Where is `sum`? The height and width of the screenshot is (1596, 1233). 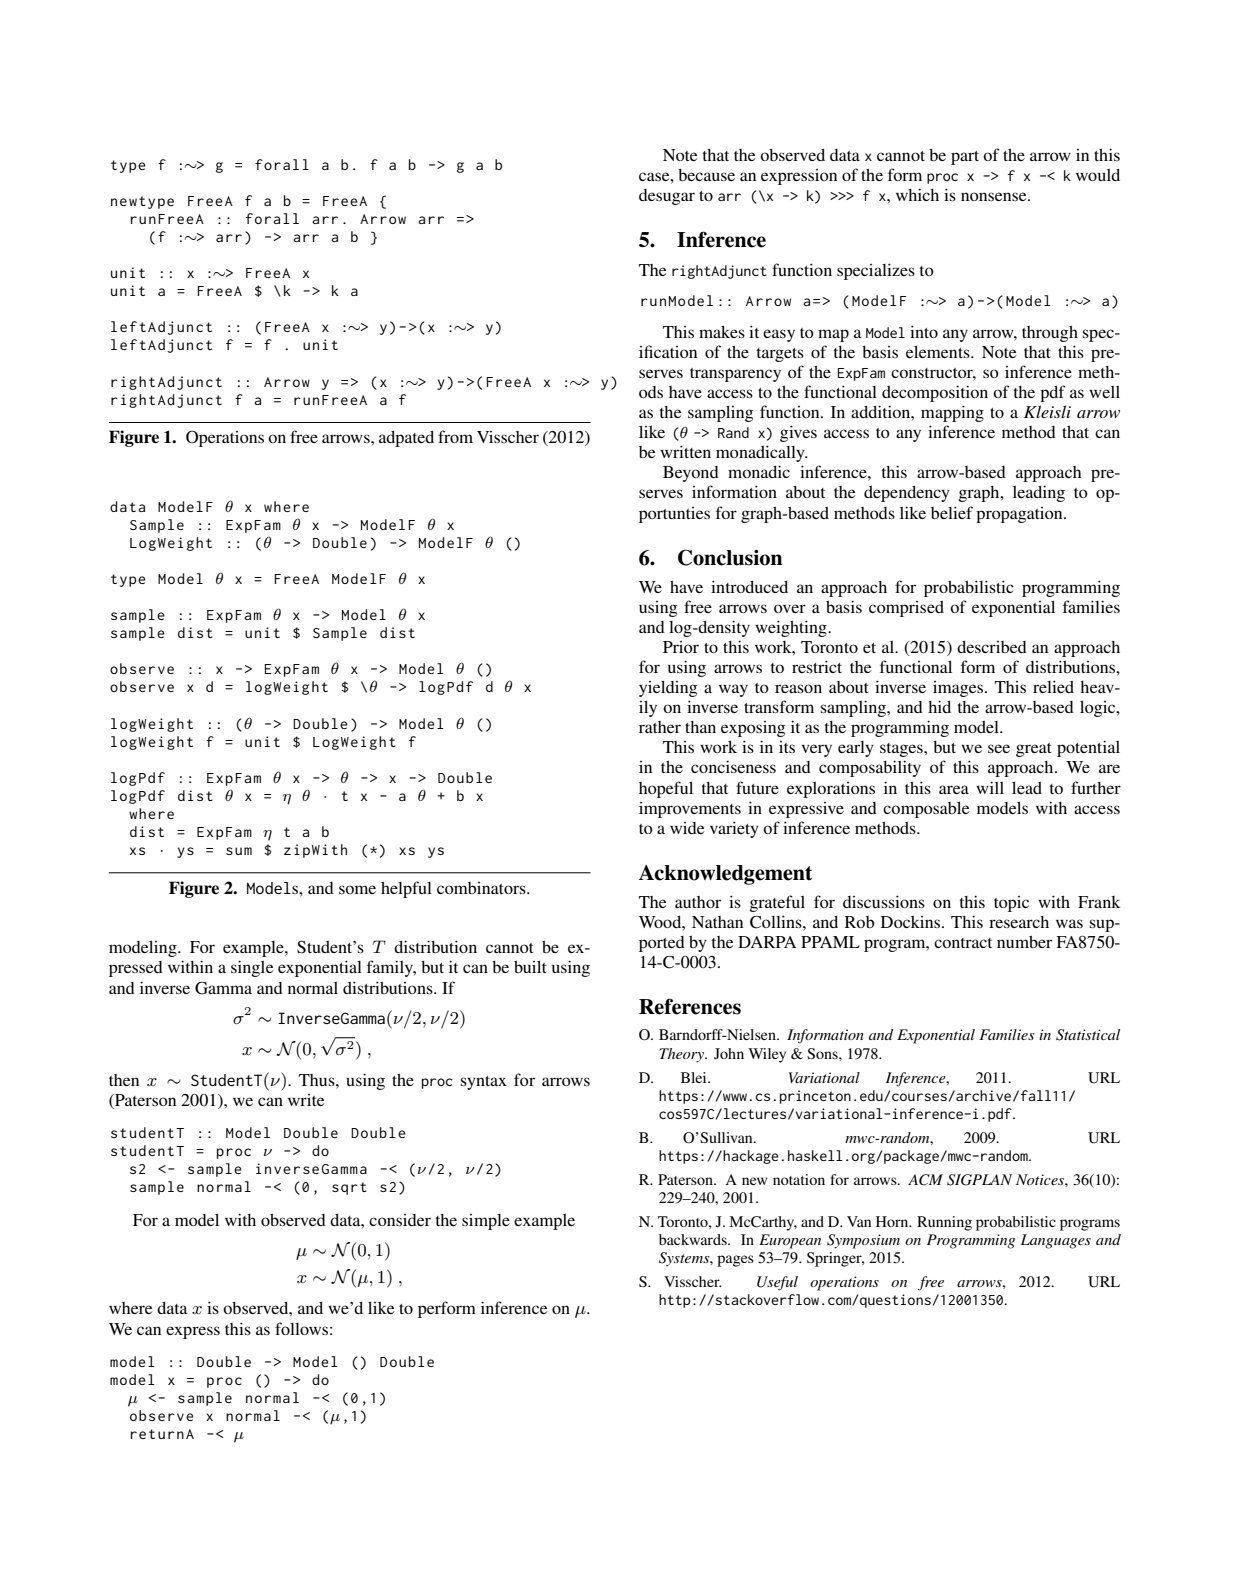
sum is located at coordinates (239, 851).
